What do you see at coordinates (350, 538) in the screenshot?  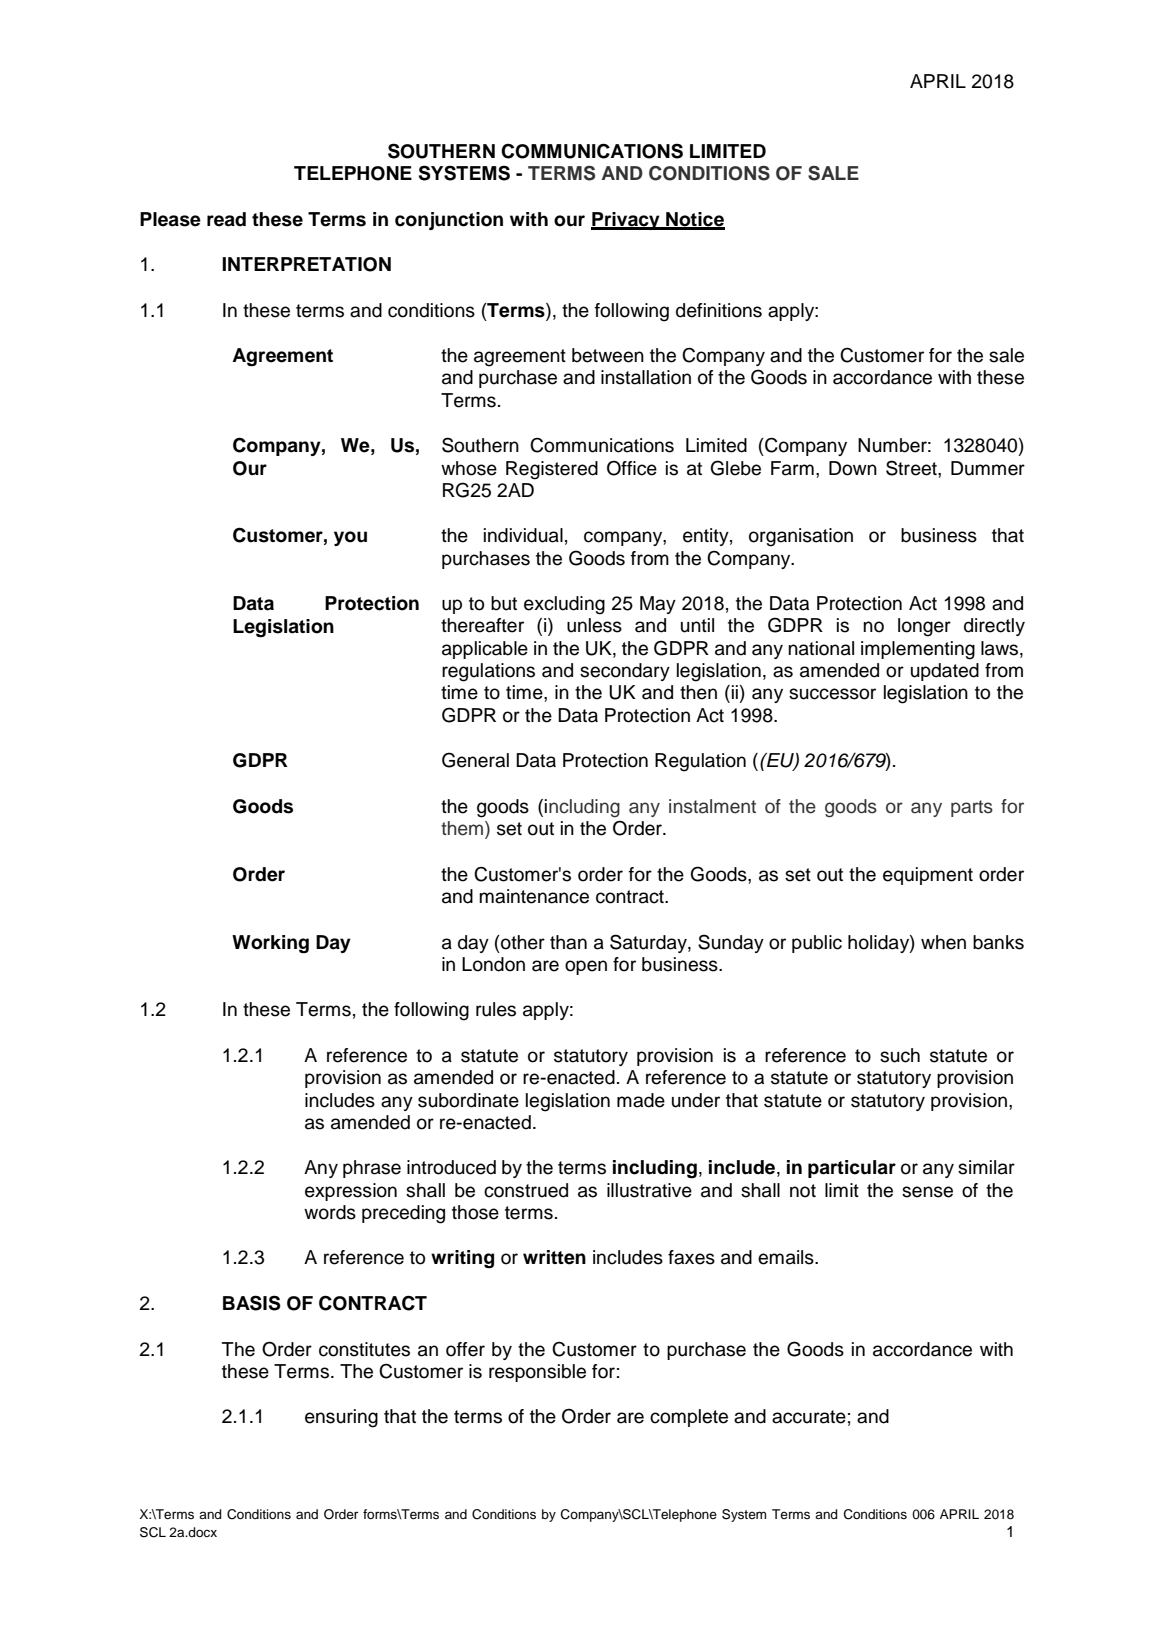 I see `you` at bounding box center [350, 538].
